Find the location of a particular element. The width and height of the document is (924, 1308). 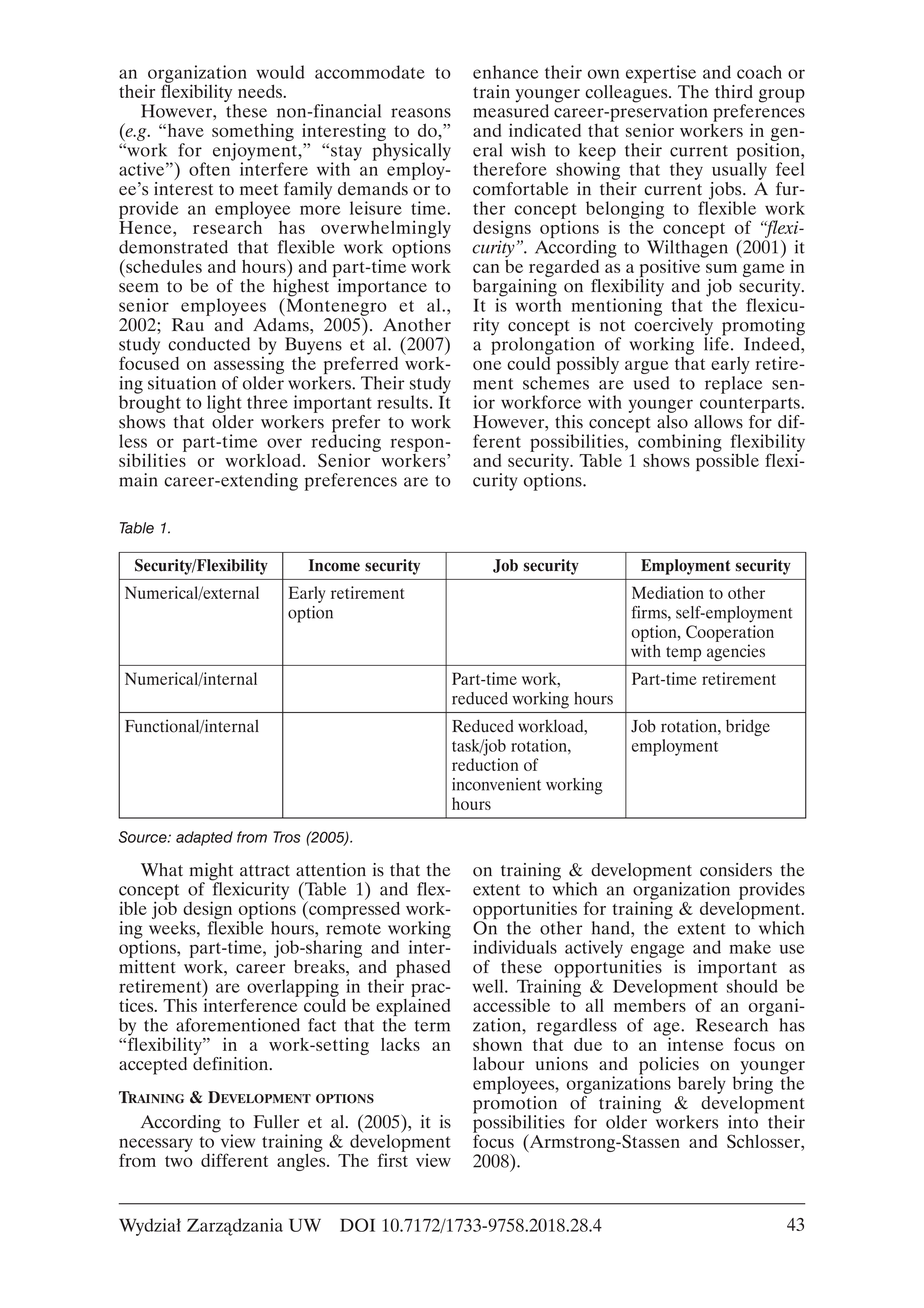

Cooperation is located at coordinates (730, 633).
